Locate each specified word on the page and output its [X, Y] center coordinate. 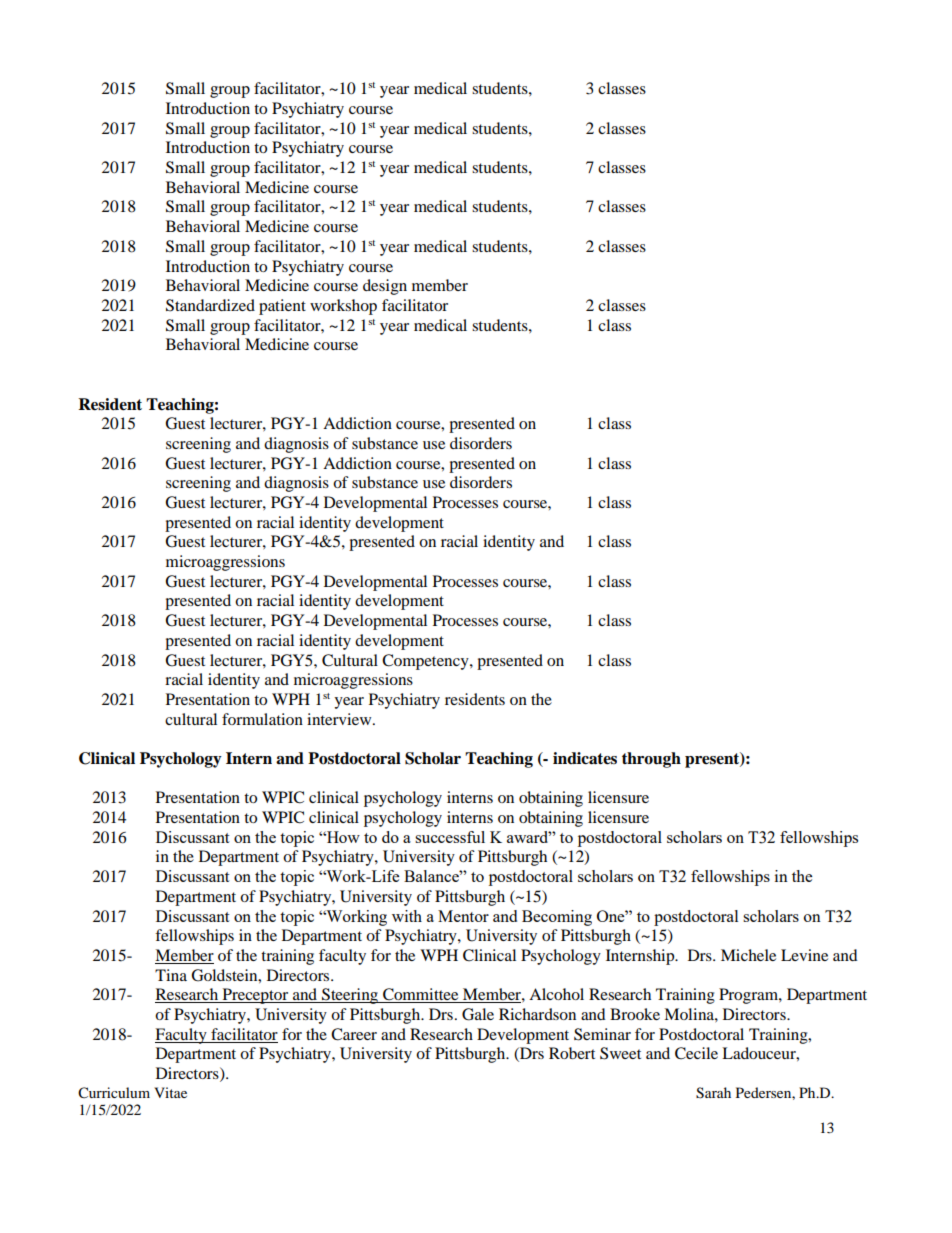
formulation [262, 719]
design [385, 287]
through [651, 760]
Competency [426, 662]
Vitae [170, 1092]
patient [282, 307]
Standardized [210, 305]
